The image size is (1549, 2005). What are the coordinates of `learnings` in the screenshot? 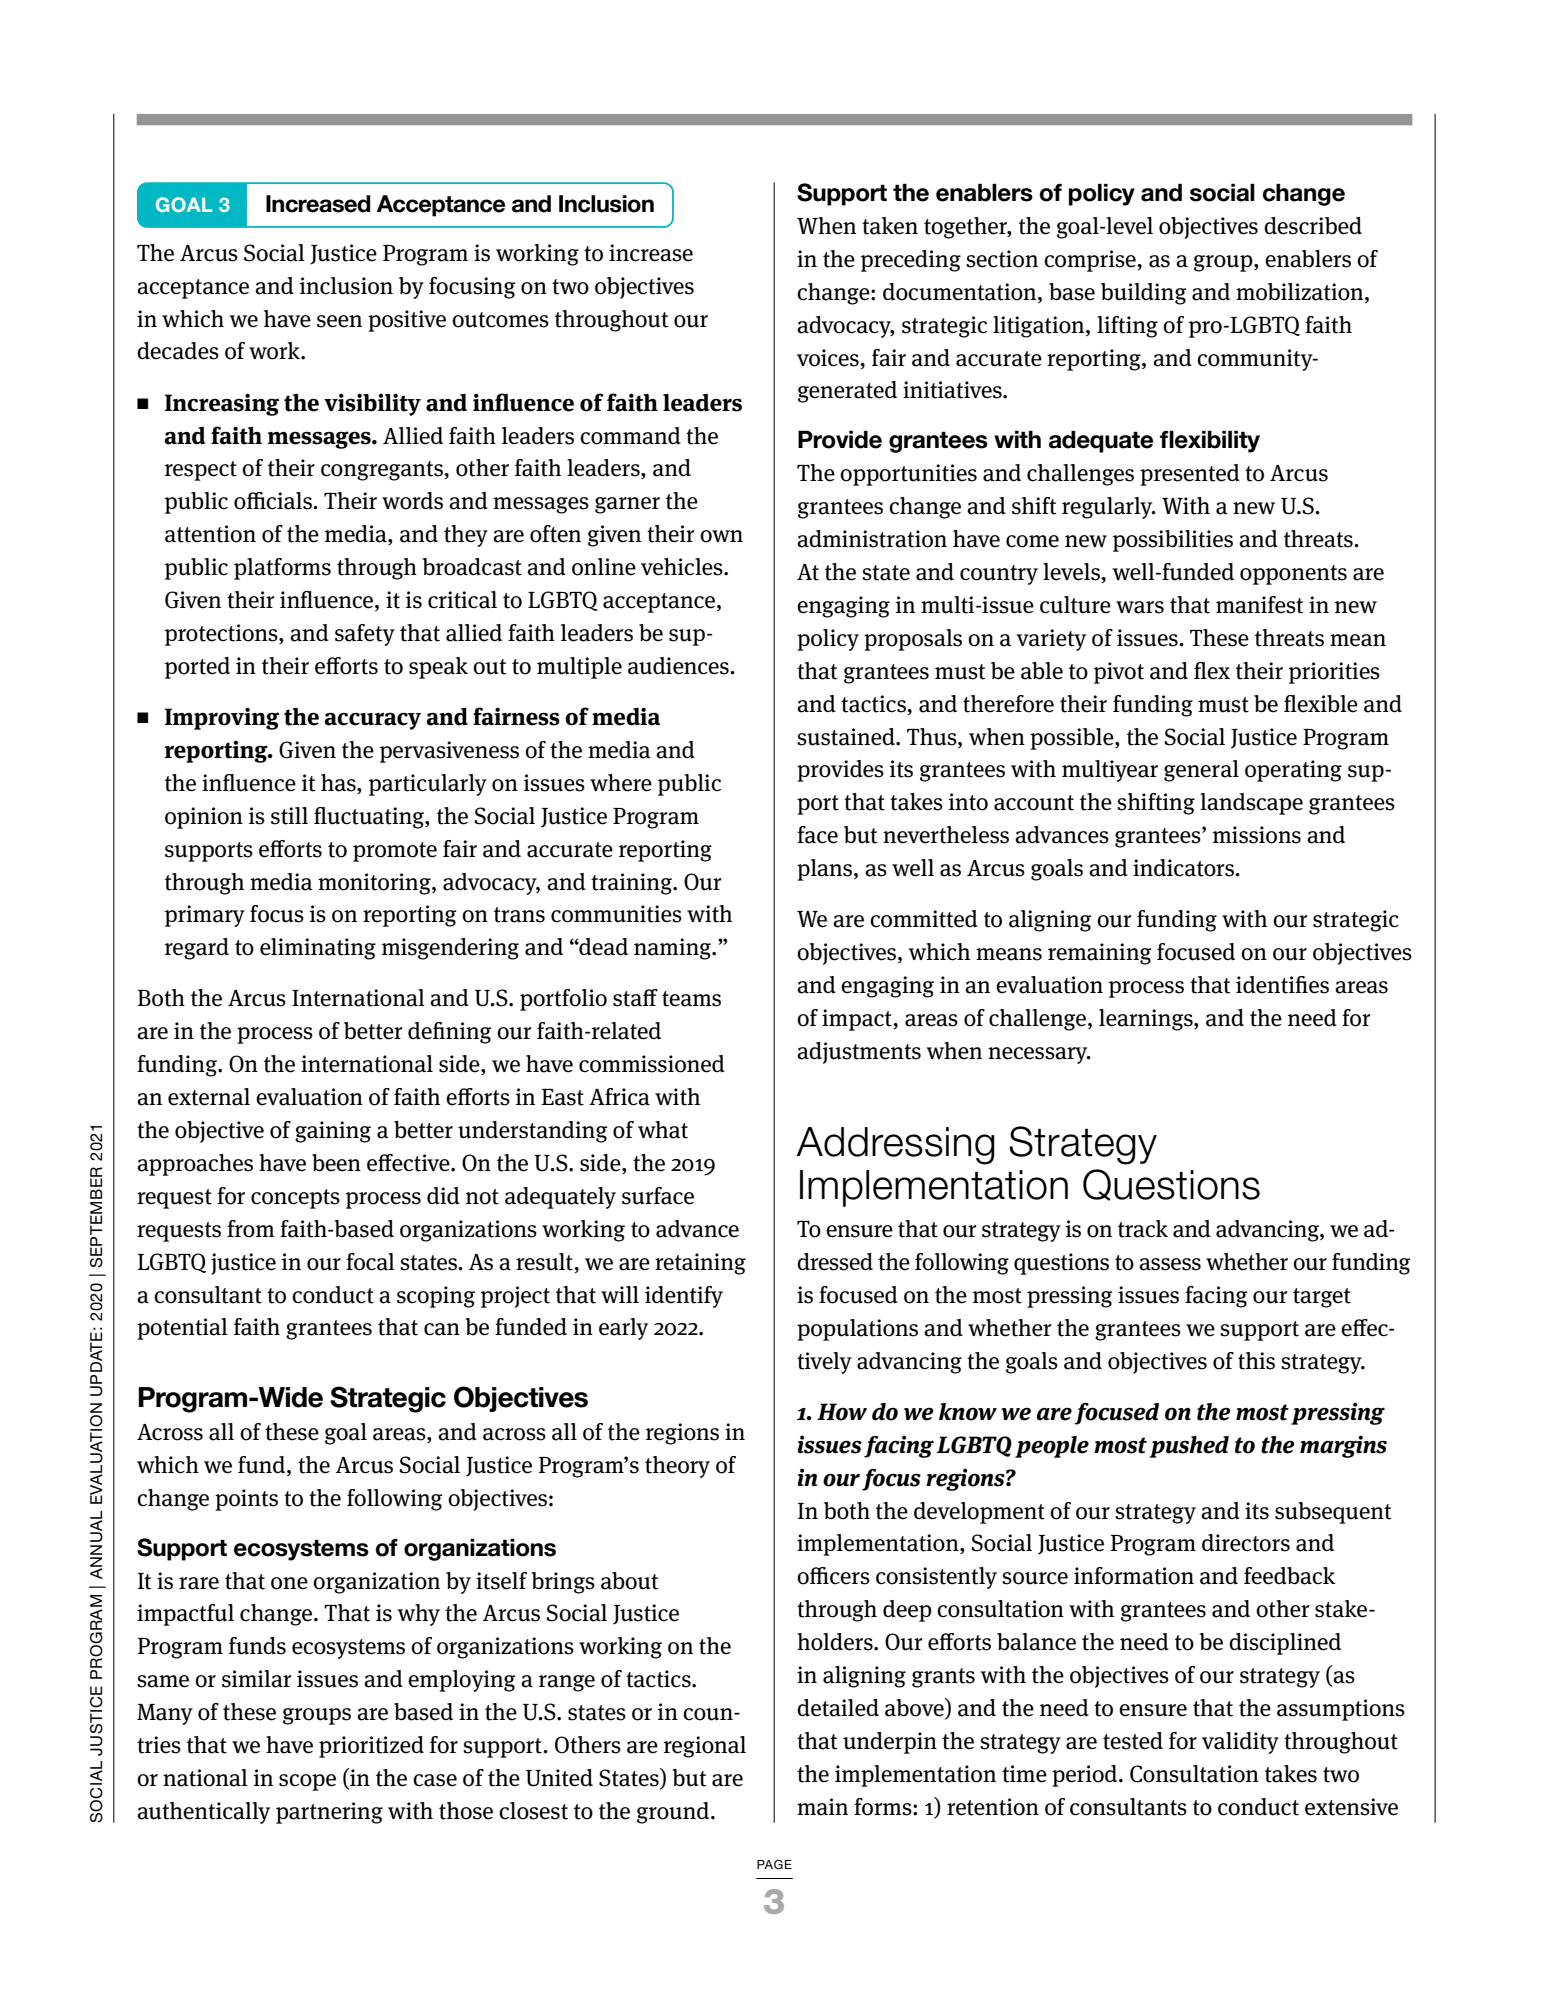 It's located at (1147, 1020).
